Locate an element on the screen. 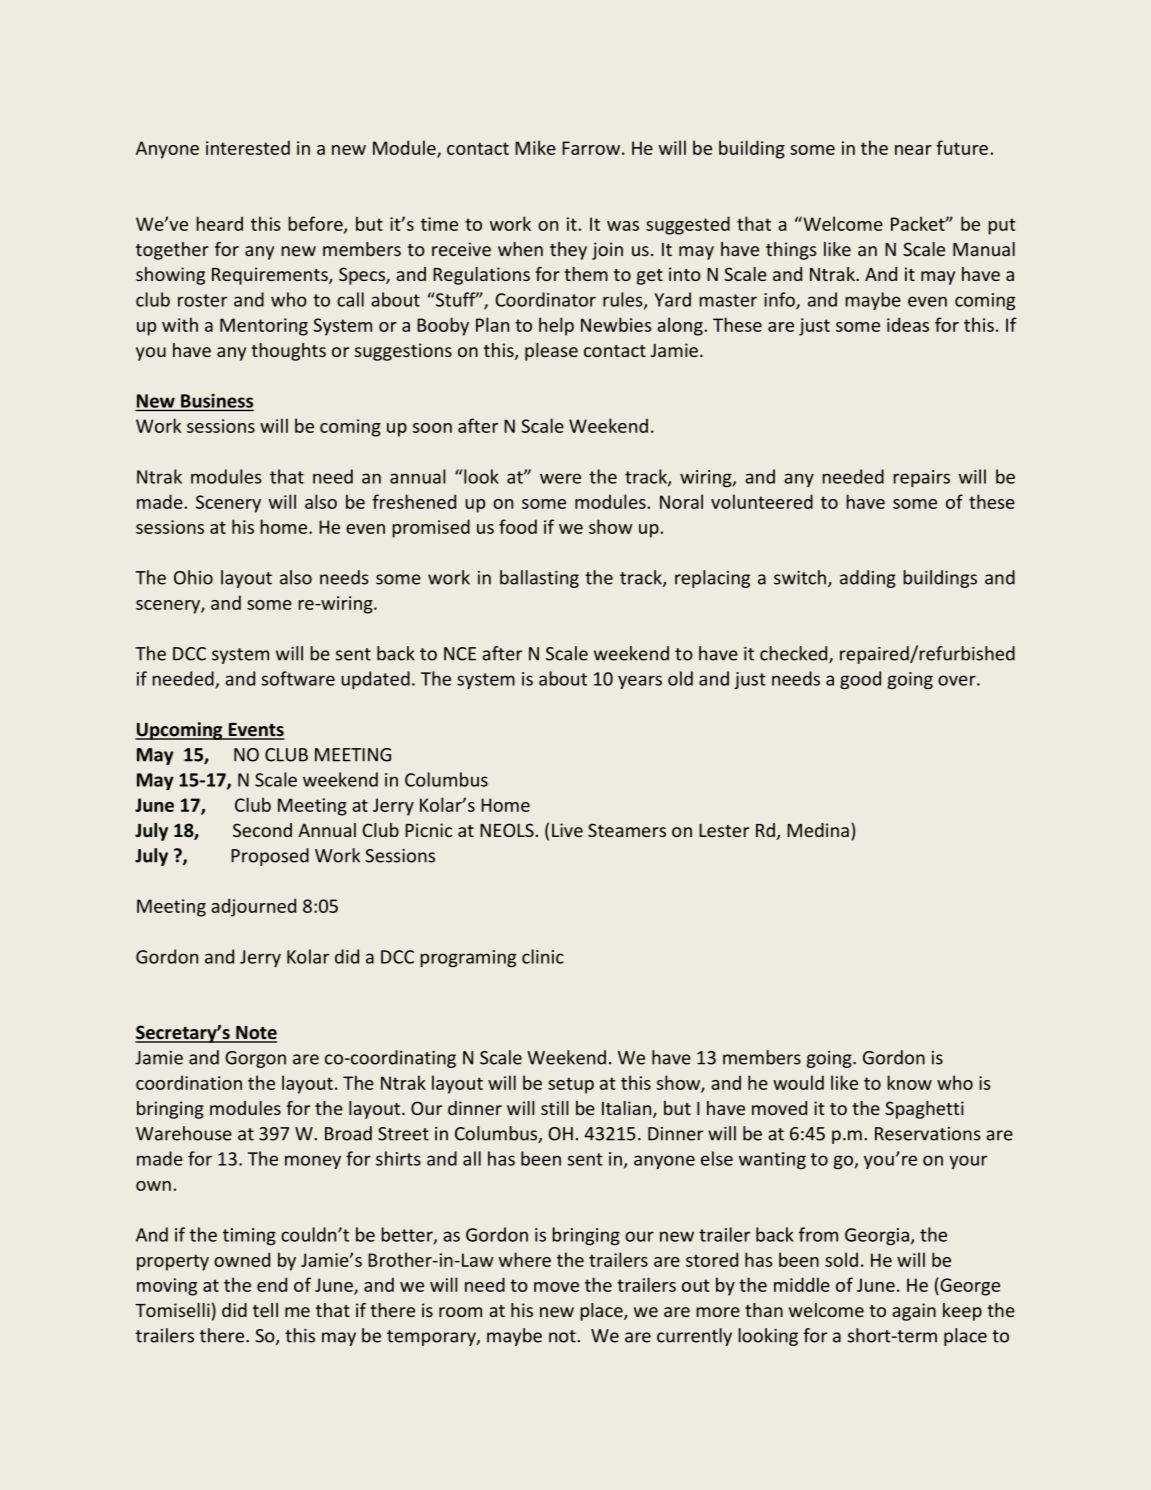 This screenshot has width=1151, height=1490. Medina is located at coordinates (818, 830).
